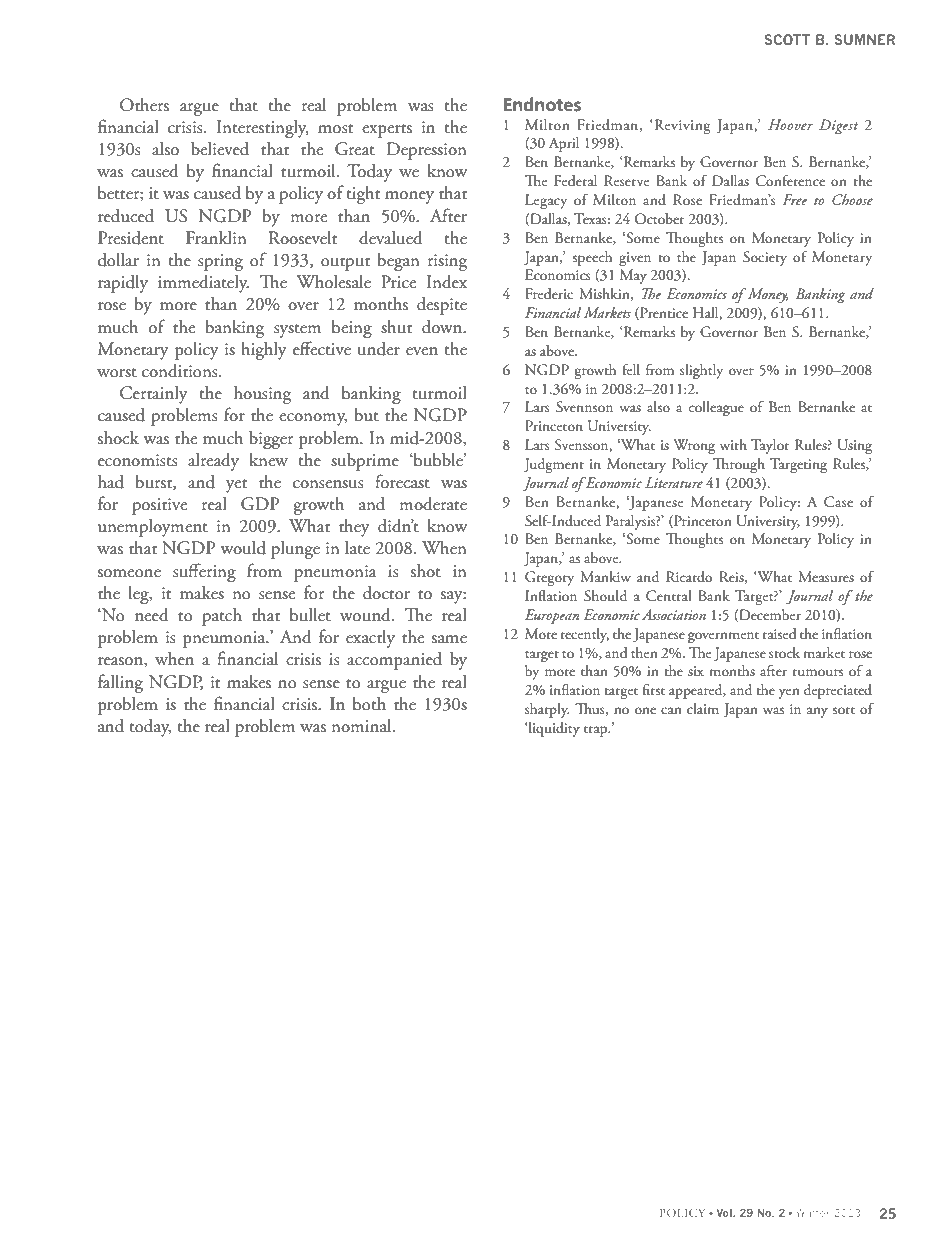  Describe the element at coordinates (213, 461) in the page. I see `already` at that location.
